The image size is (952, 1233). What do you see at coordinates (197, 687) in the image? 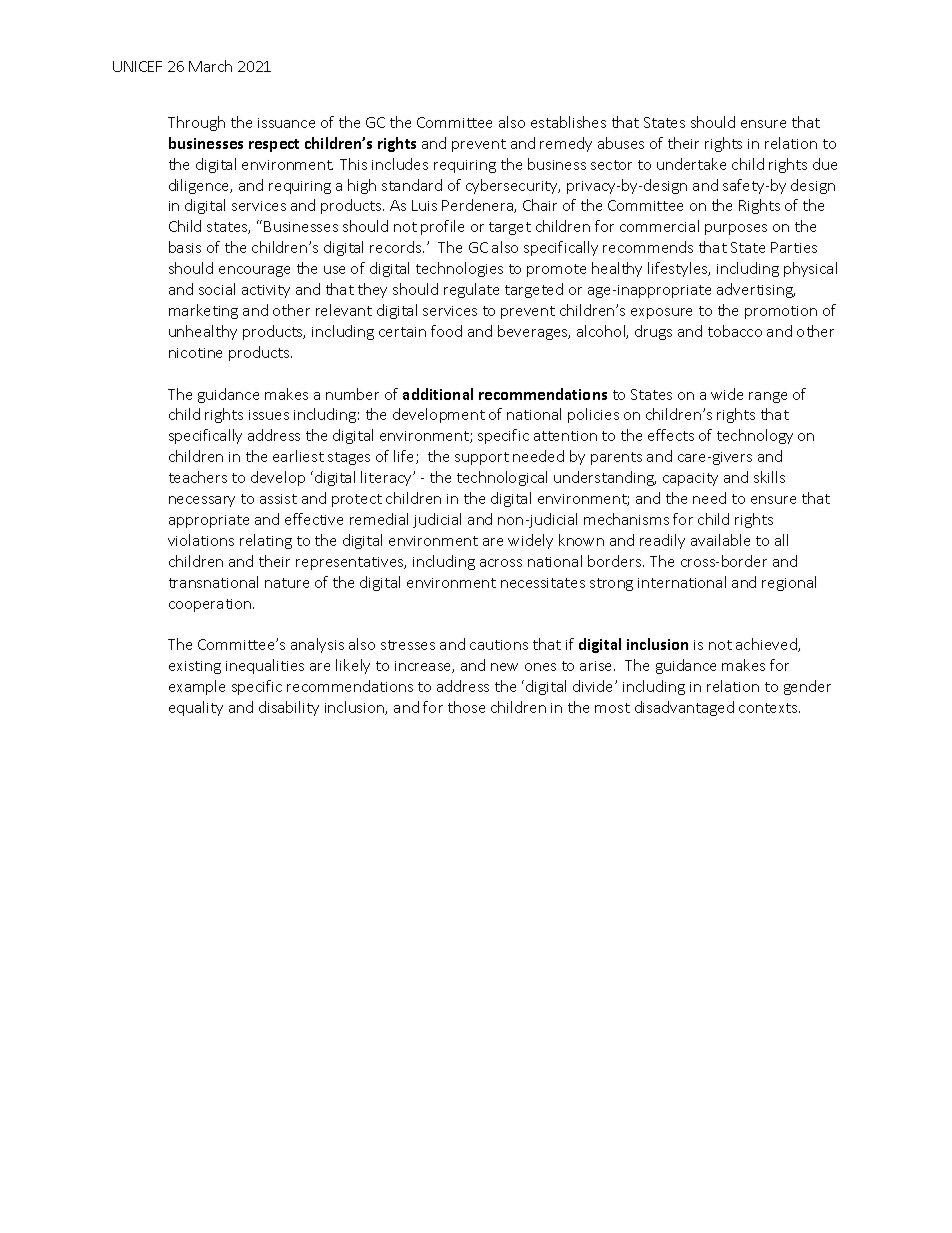
I see `example` at bounding box center [197, 687].
